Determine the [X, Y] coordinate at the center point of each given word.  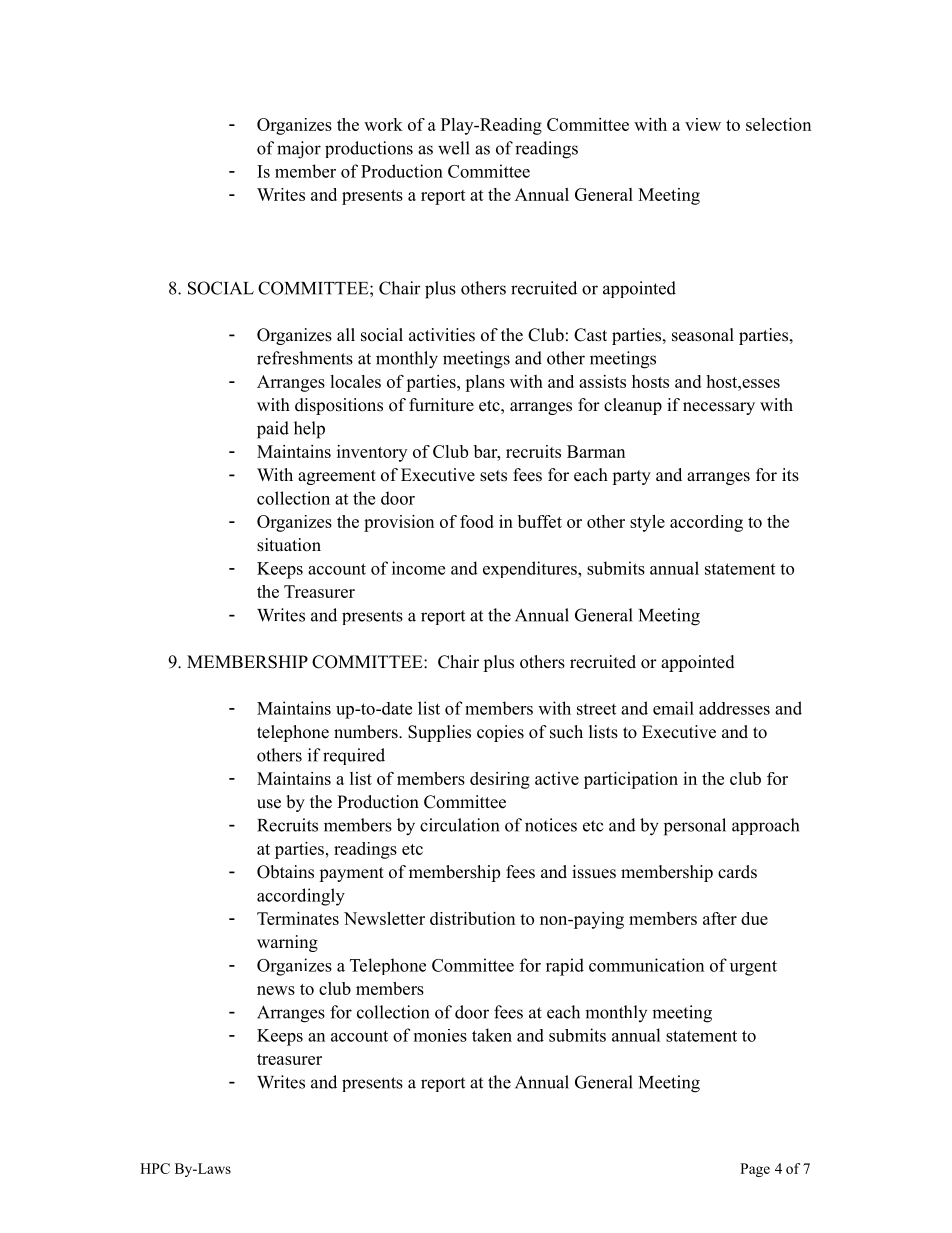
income [418, 568]
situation [289, 545]
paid [273, 430]
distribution [472, 918]
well [454, 148]
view [703, 124]
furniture [441, 405]
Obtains [285, 872]
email [673, 708]
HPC [155, 1168]
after [720, 918]
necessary [719, 408]
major [299, 150]
